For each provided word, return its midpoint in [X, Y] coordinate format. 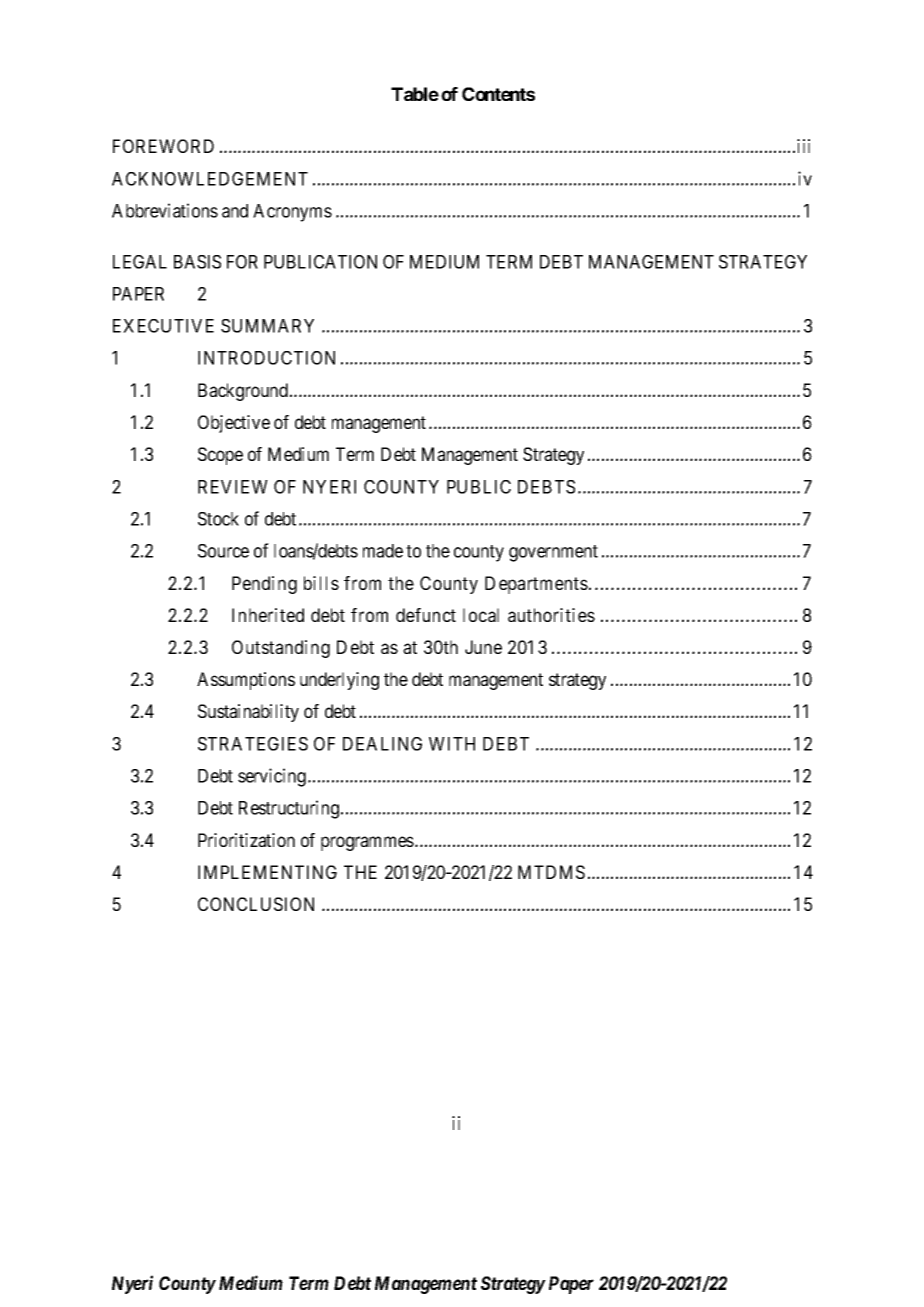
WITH [452, 744]
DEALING [382, 744]
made [383, 551]
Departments [536, 585]
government [553, 553]
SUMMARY [267, 326]
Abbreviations [165, 210]
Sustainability [248, 713]
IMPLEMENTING [267, 872]
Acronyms [292, 213]
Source [223, 551]
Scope [220, 456]
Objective [234, 424]
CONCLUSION [256, 904]
